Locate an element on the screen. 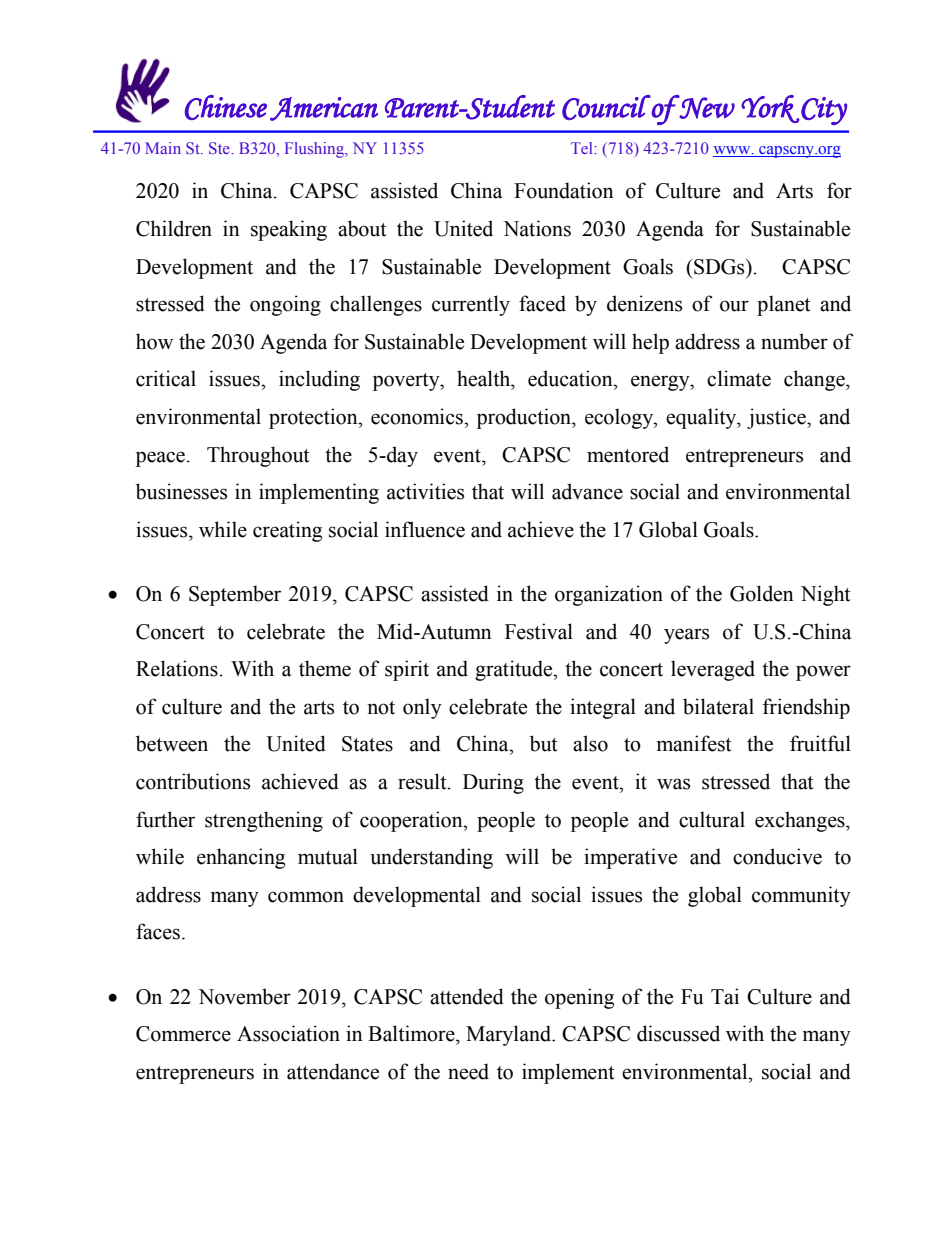  Golden is located at coordinates (762, 593).
